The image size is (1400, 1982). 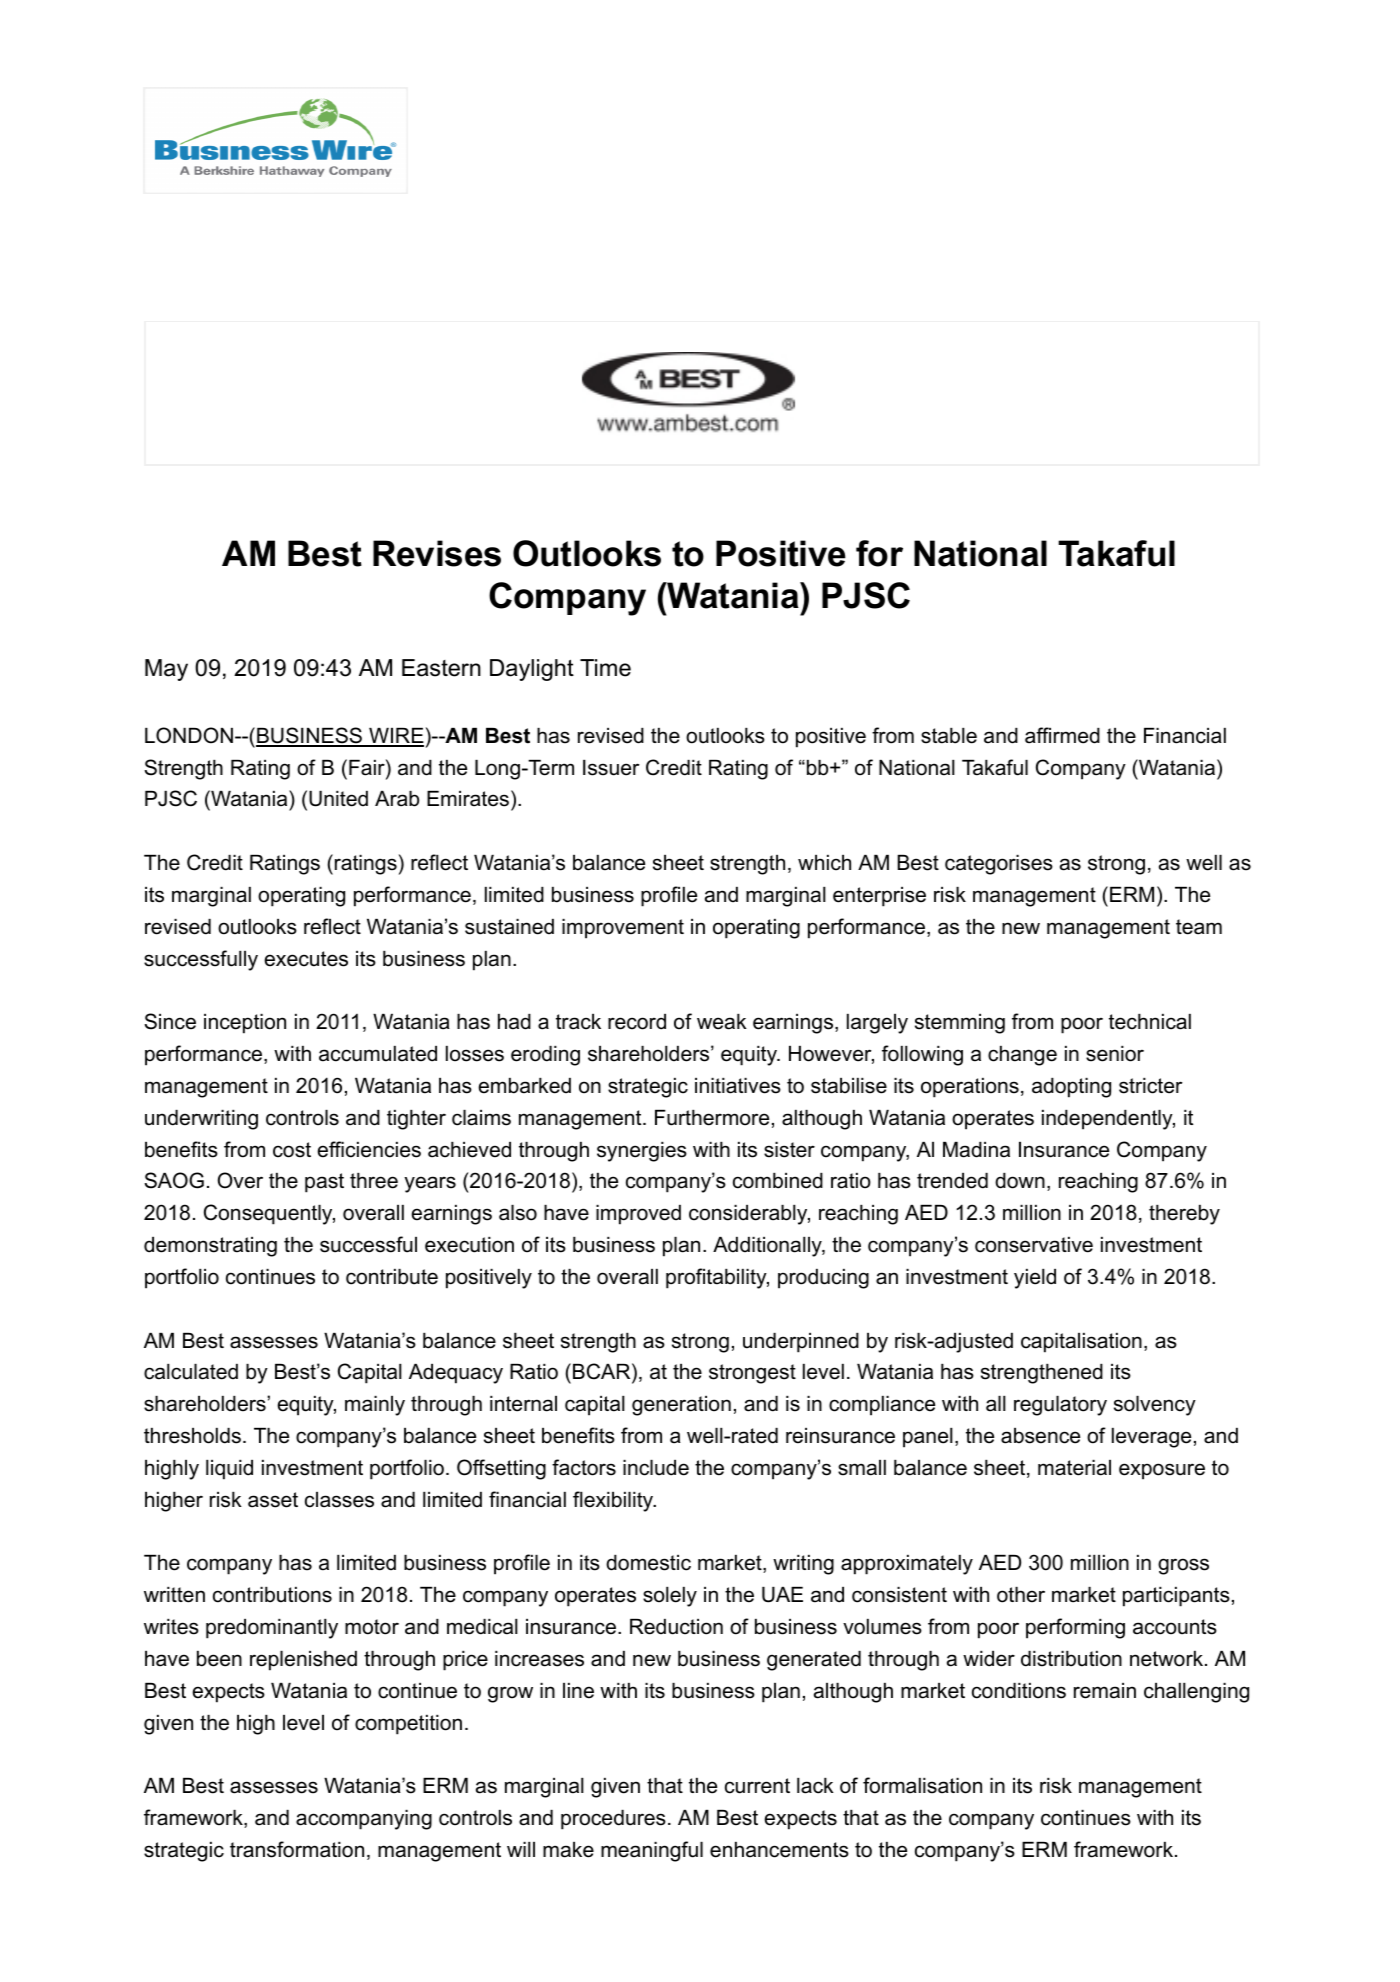 I want to click on technical, so click(x=1150, y=1022).
